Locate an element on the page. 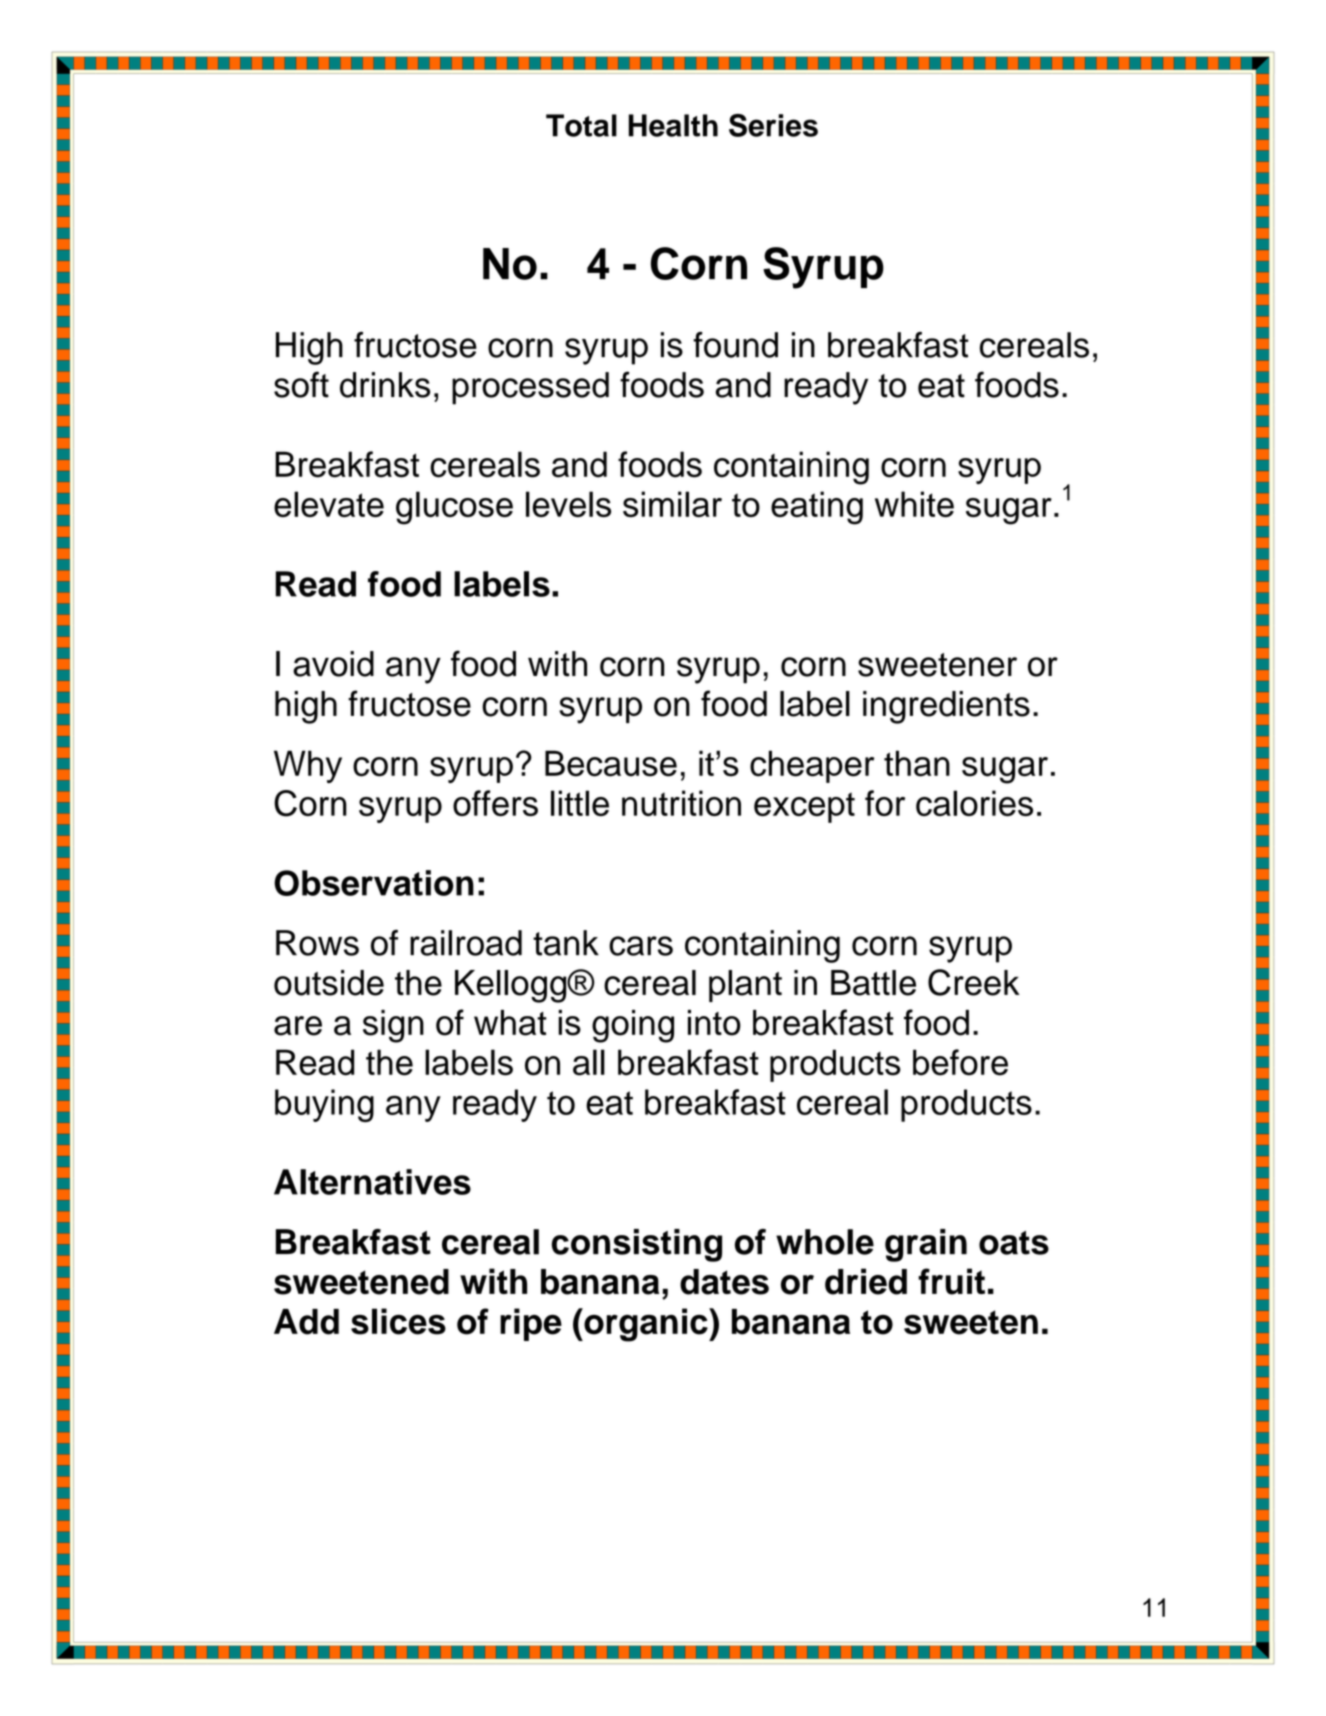  organic is located at coordinates (646, 1325).
